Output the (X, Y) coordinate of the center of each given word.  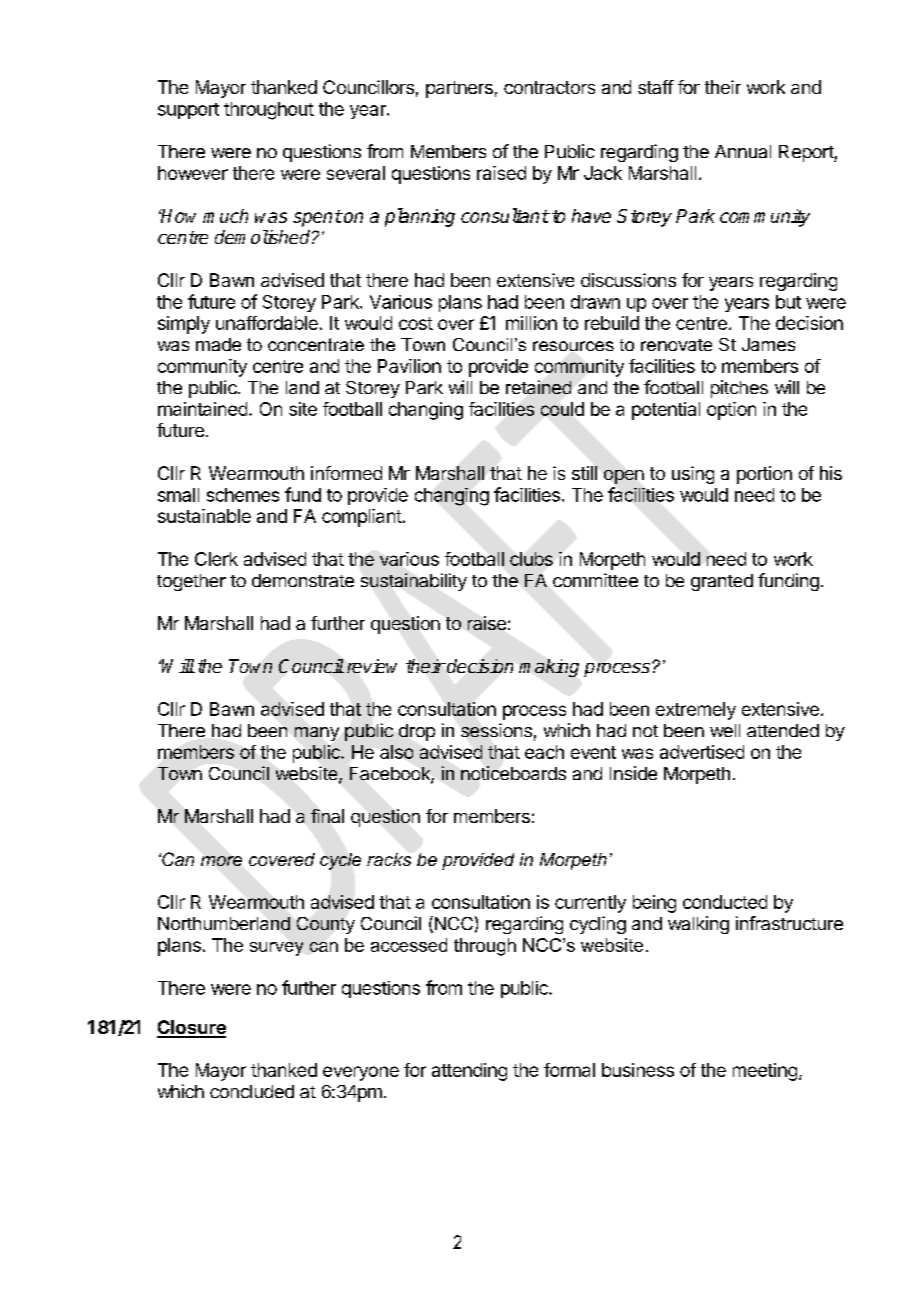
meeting (765, 1072)
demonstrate (303, 580)
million (531, 323)
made (218, 344)
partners (459, 89)
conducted (725, 902)
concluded (252, 1091)
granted (722, 582)
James (768, 344)
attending (469, 1072)
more (221, 861)
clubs (531, 559)
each (544, 752)
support (188, 111)
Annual (743, 151)
